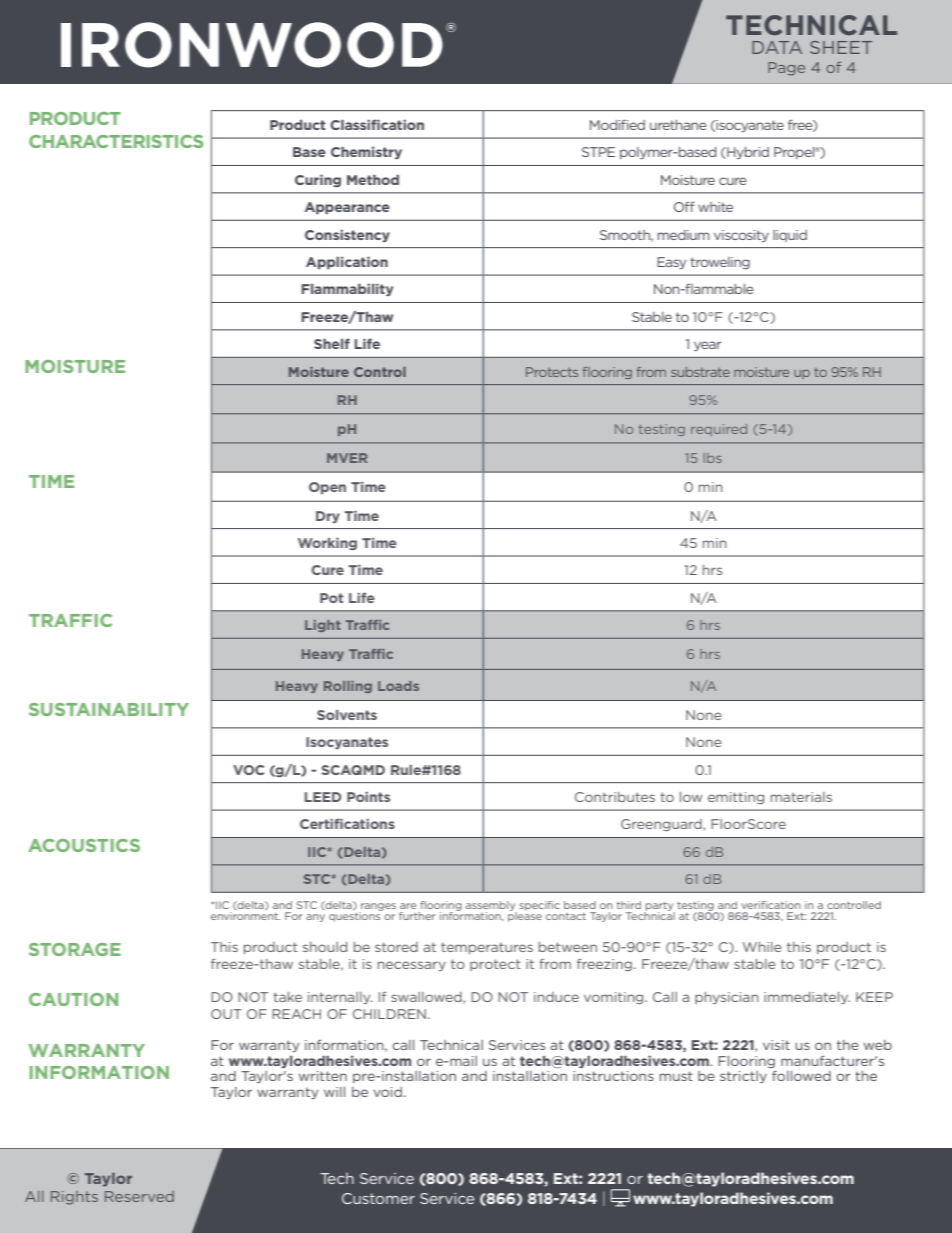 Image resolution: width=952 pixels, height=1233 pixels. I want to click on Flammability, so click(347, 290).
